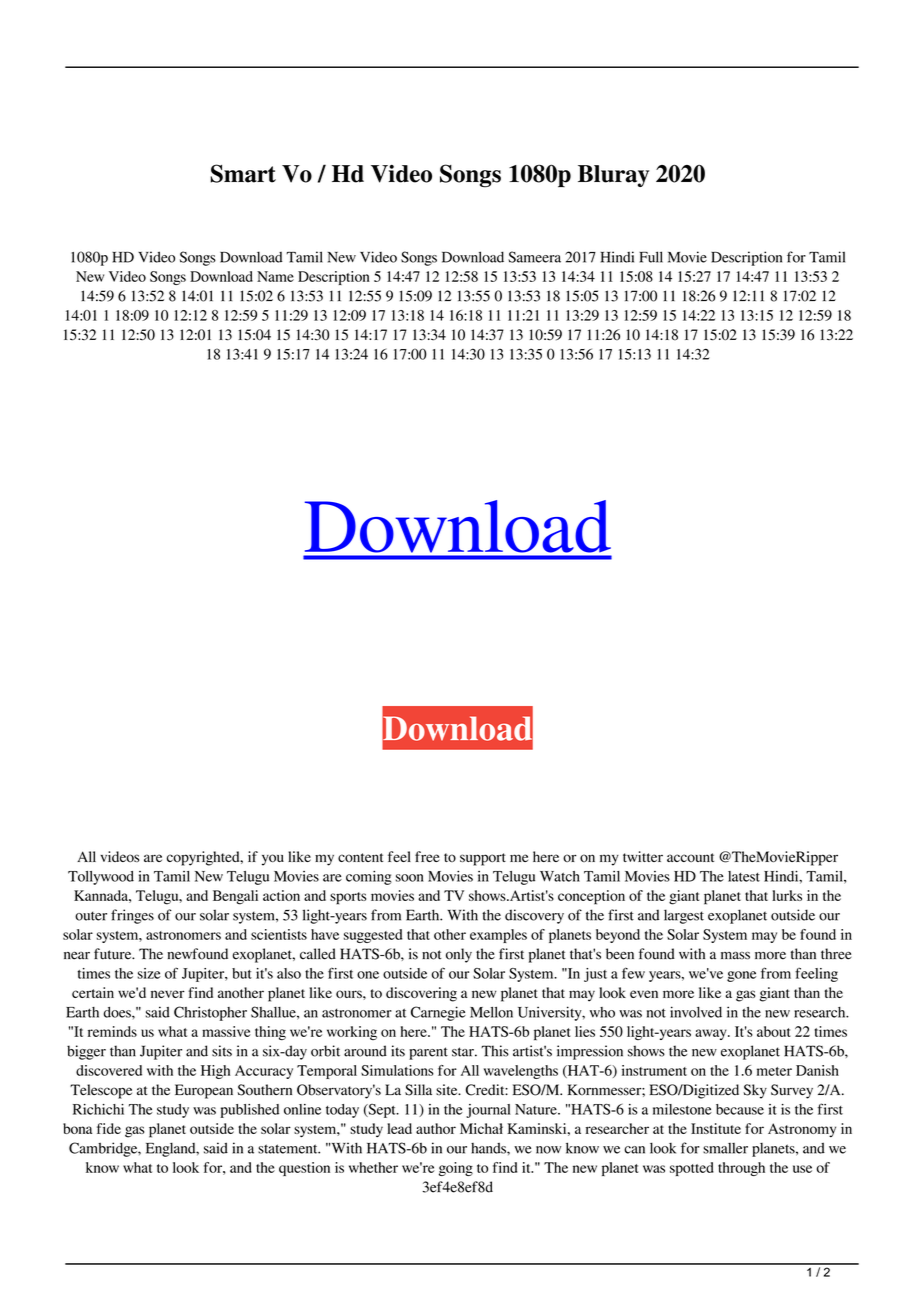 Image resolution: width=924 pixels, height=1308 pixels. What do you see at coordinates (275, 276) in the screenshot?
I see `Name` at bounding box center [275, 276].
